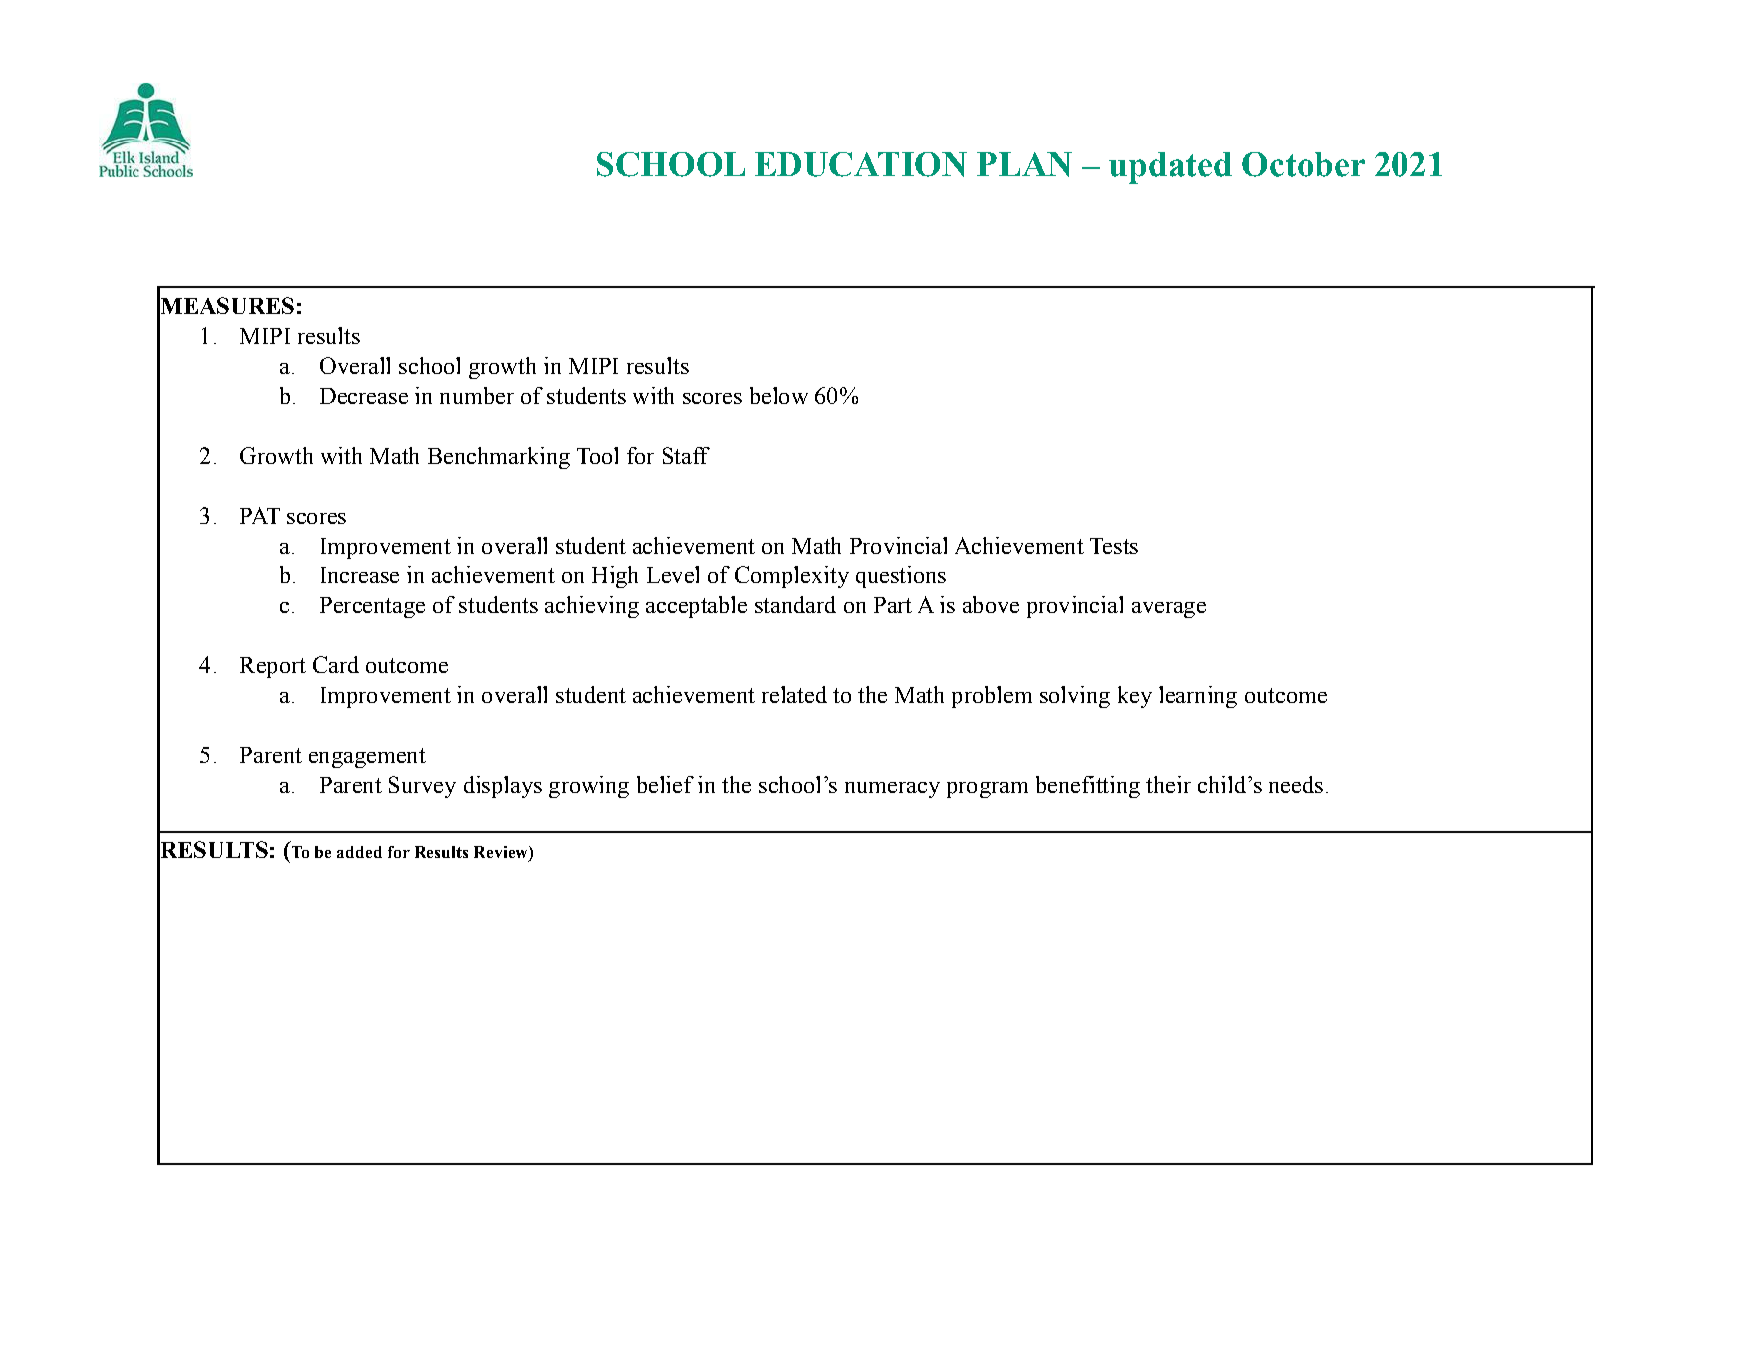 The image size is (1755, 1356). I want to click on below, so click(779, 395).
